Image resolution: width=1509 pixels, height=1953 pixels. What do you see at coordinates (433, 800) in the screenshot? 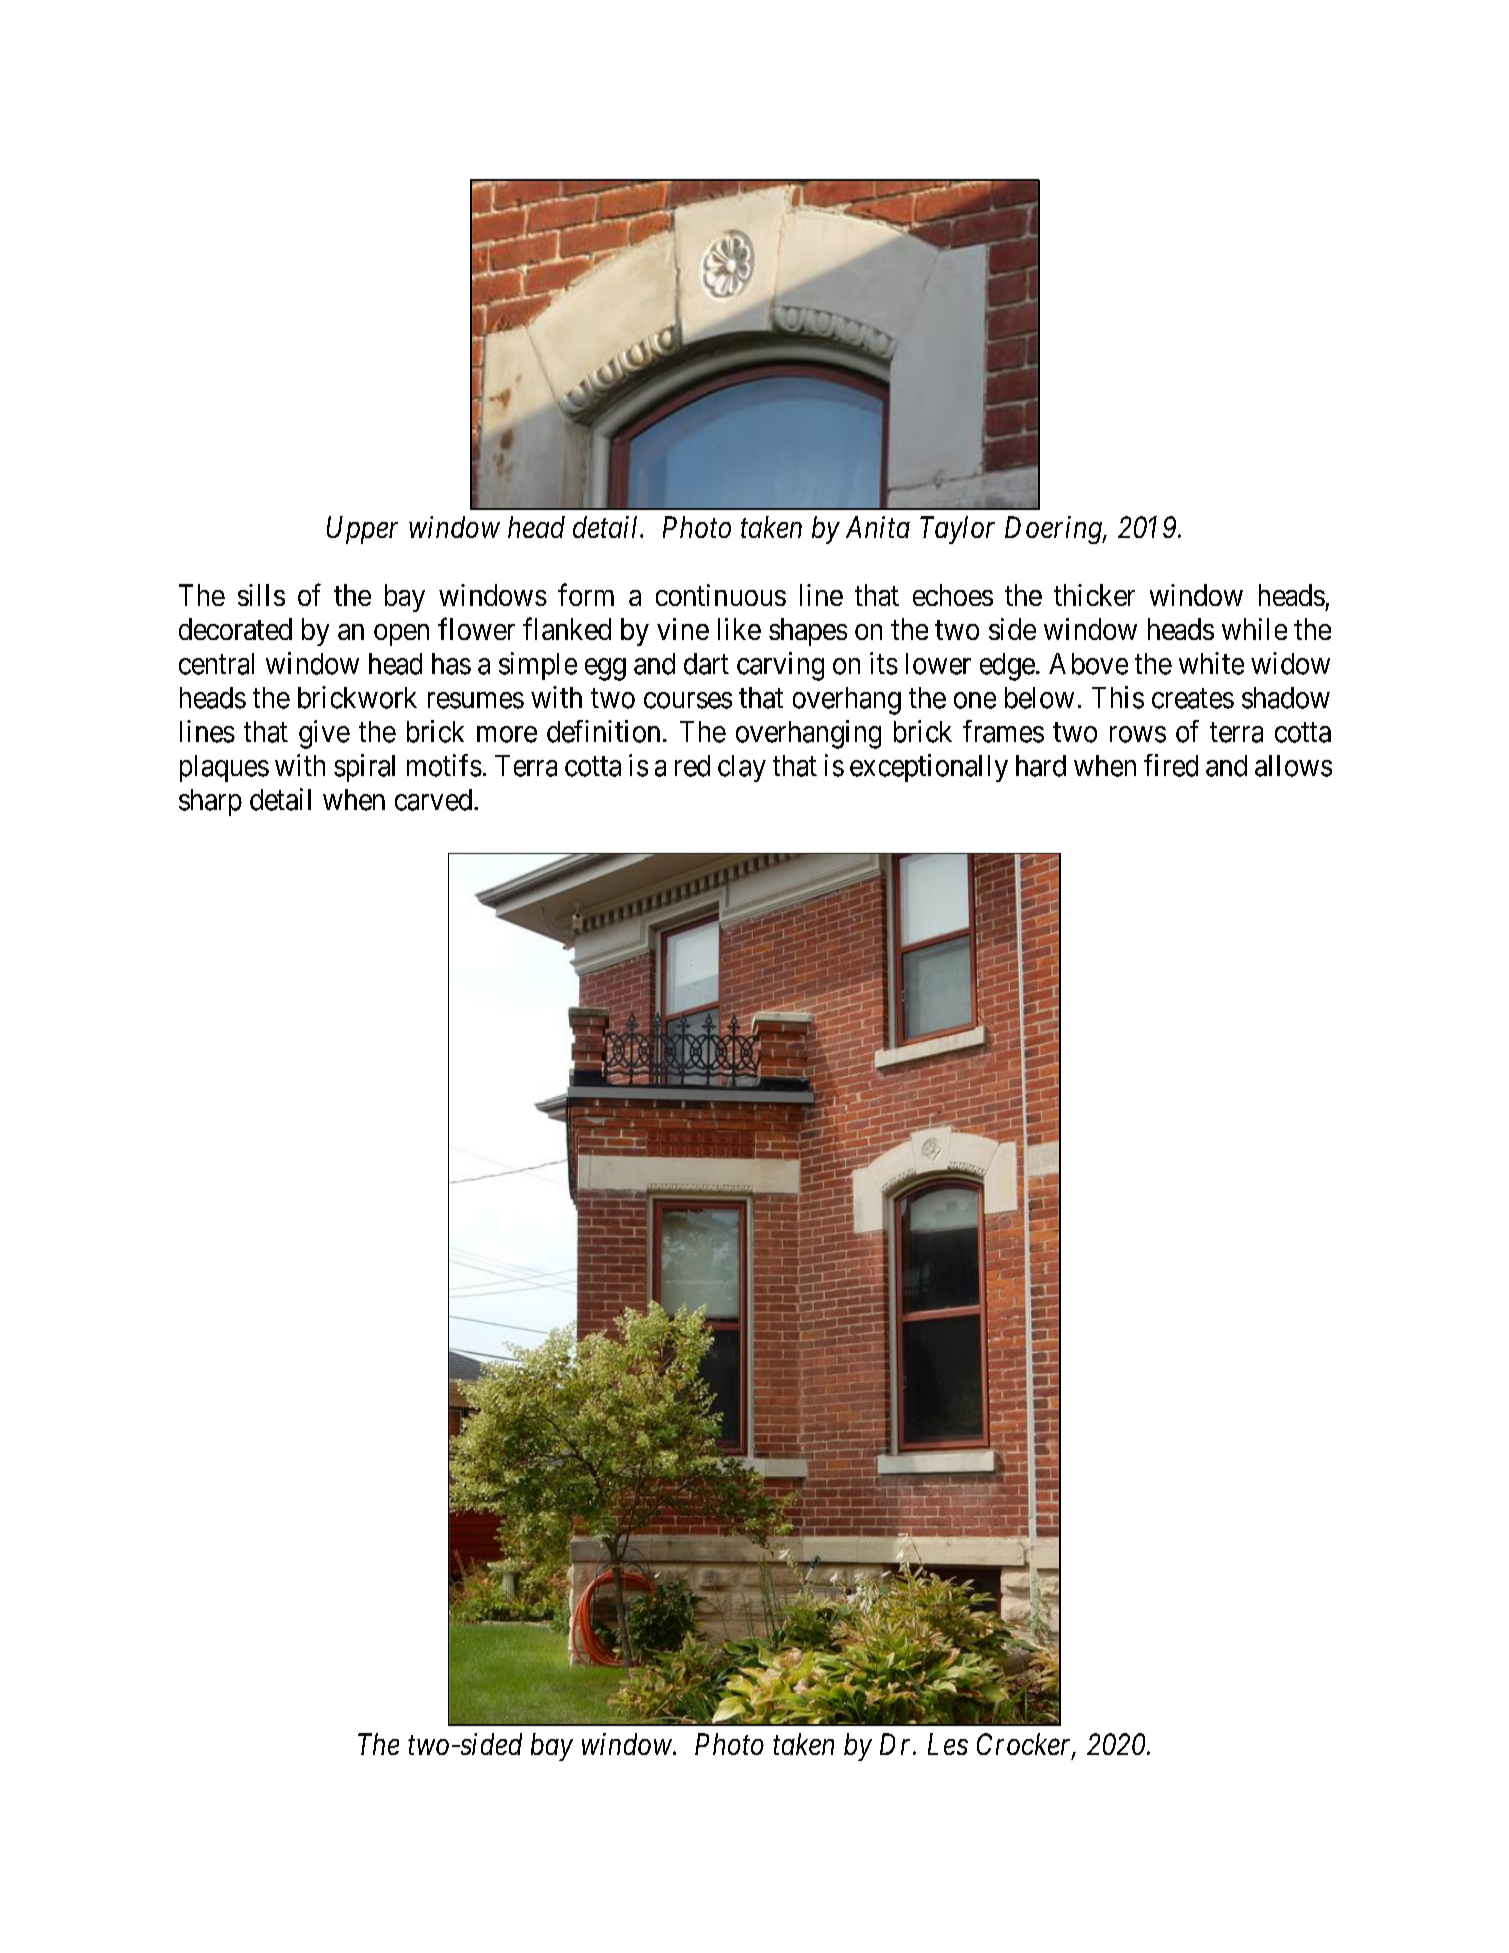
I see `carved` at bounding box center [433, 800].
